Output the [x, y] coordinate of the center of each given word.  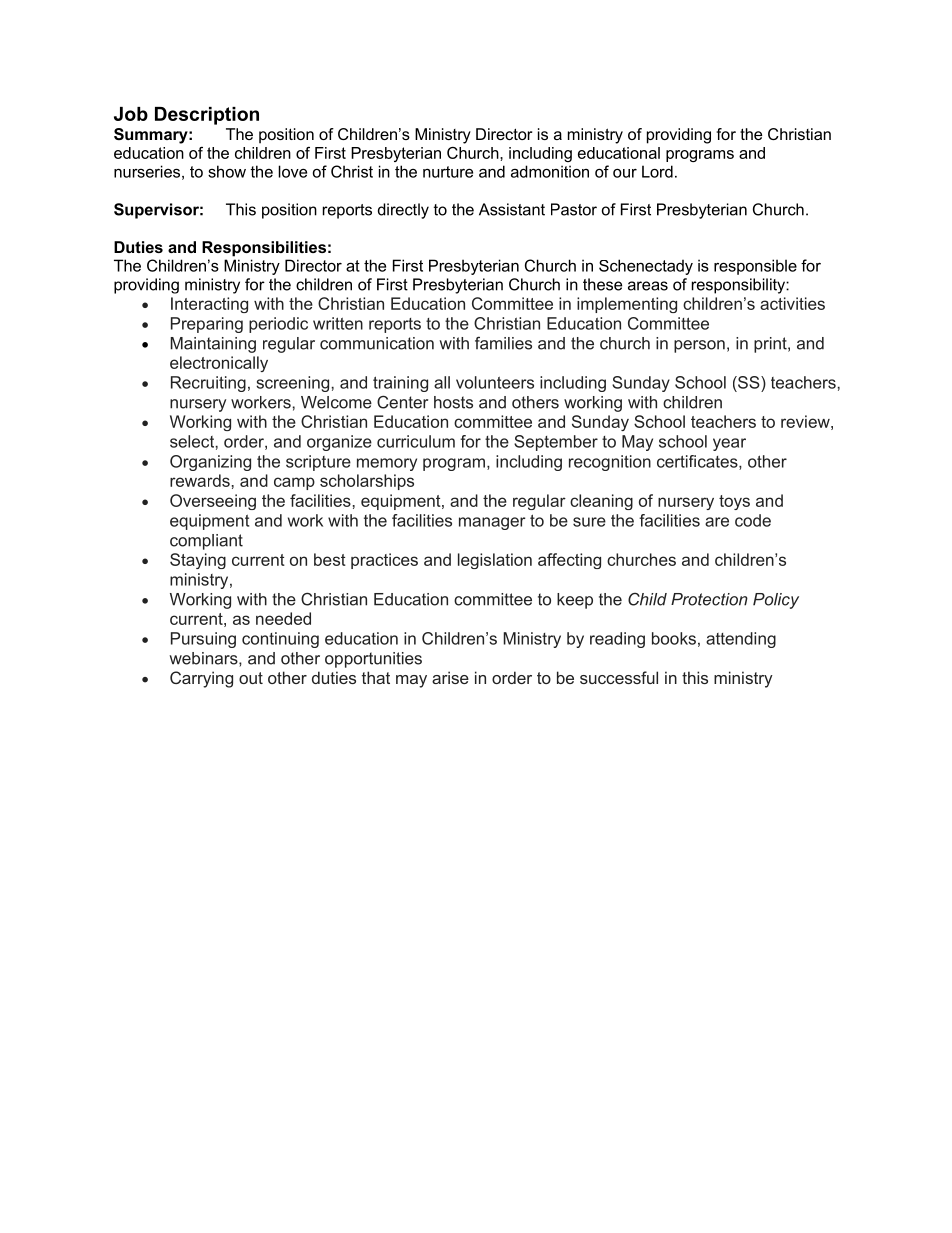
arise [450, 677]
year [729, 444]
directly [403, 211]
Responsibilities [264, 249]
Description [207, 116]
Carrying [201, 679]
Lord [657, 171]
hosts [453, 402]
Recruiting [208, 384]
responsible [755, 267]
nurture [448, 172]
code [753, 520]
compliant [206, 542]
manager [492, 523]
